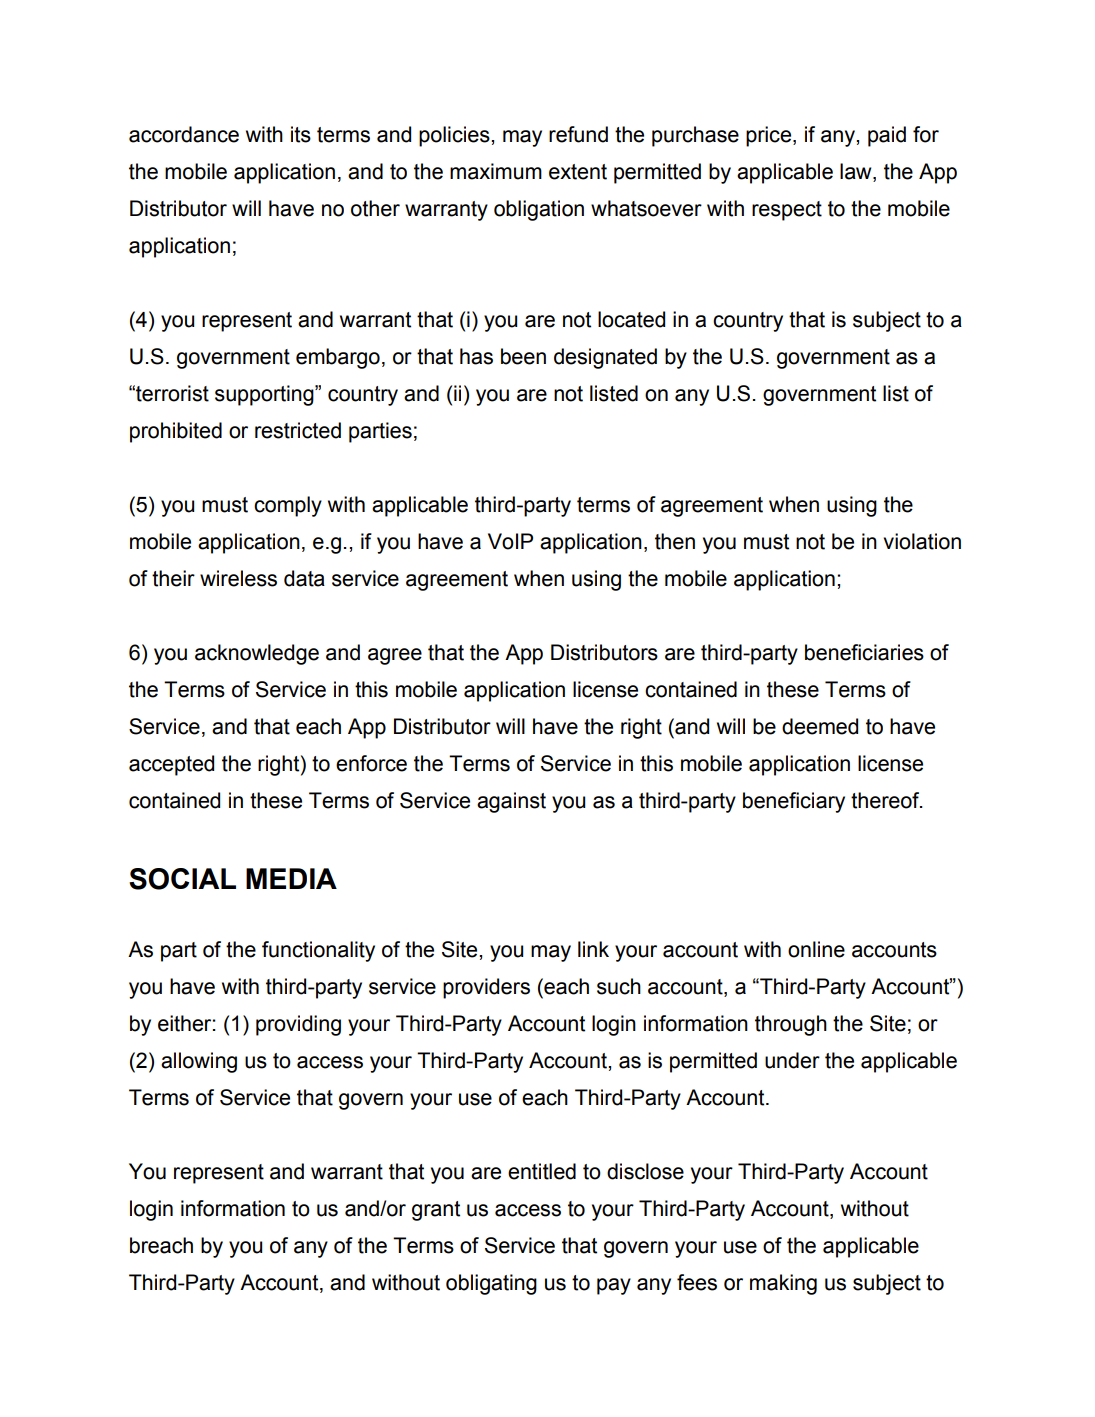  Describe the element at coordinates (257, 654) in the screenshot. I see `acknowledge` at that location.
